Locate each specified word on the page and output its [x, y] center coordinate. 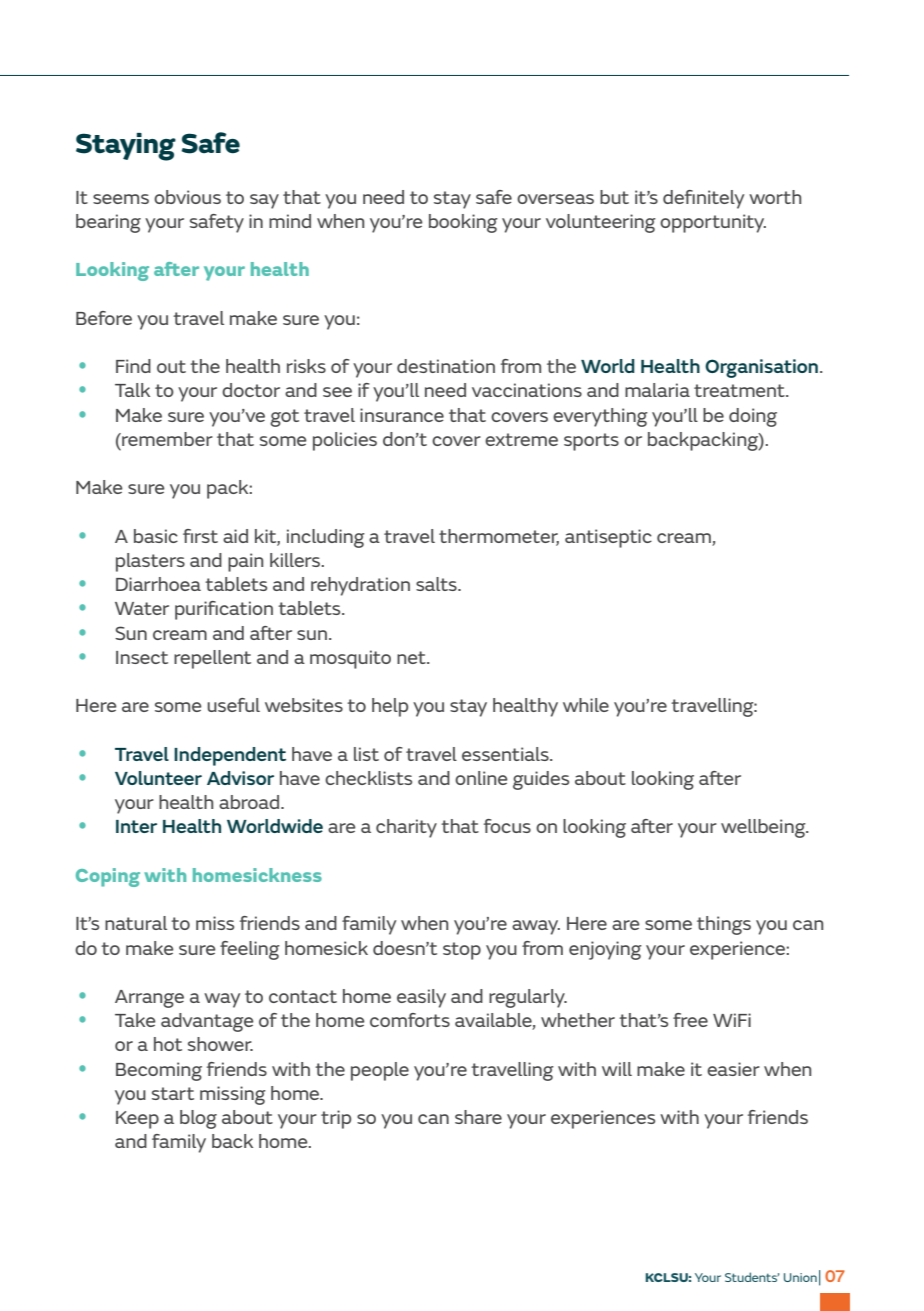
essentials [506, 754]
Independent [230, 756]
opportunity [713, 223]
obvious [187, 197]
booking [463, 223]
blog [198, 1119]
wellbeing [764, 828]
